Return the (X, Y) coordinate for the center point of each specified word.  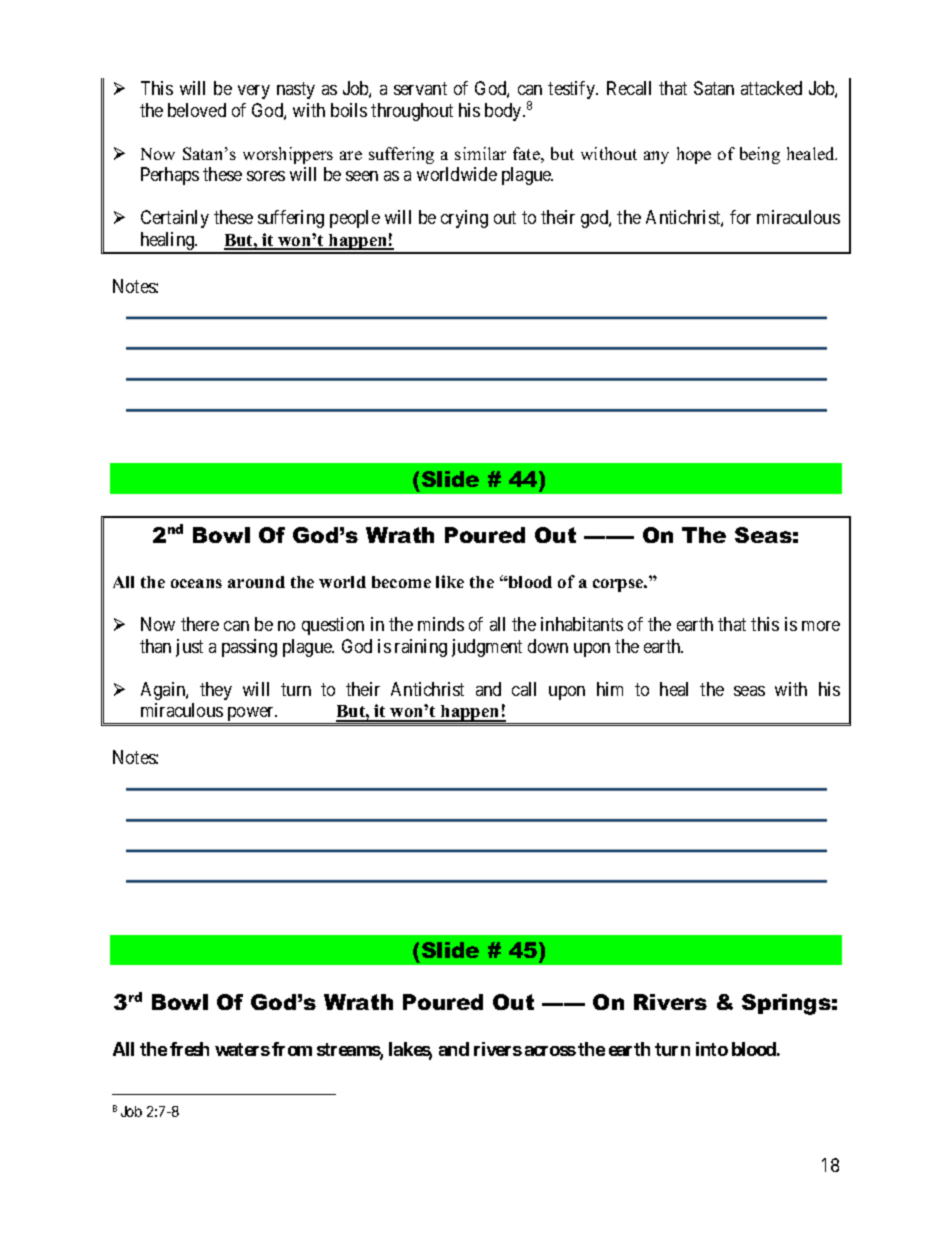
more (821, 626)
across (550, 1051)
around (256, 582)
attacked (771, 88)
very (254, 92)
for (740, 217)
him (610, 689)
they (216, 691)
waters (242, 1049)
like (450, 581)
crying (464, 219)
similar (480, 153)
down (548, 646)
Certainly (175, 219)
